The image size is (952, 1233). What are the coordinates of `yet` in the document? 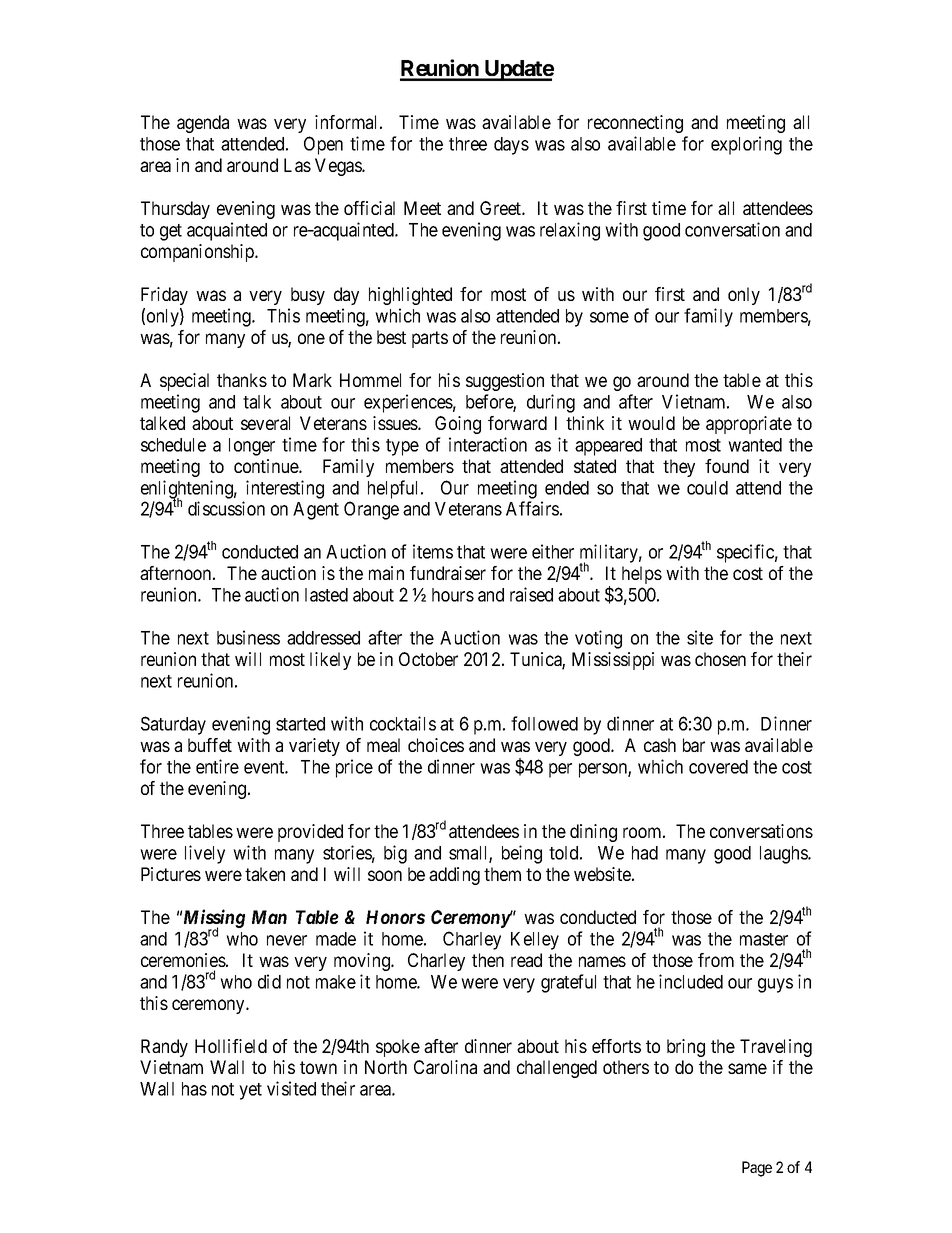 It's located at (250, 1091).
